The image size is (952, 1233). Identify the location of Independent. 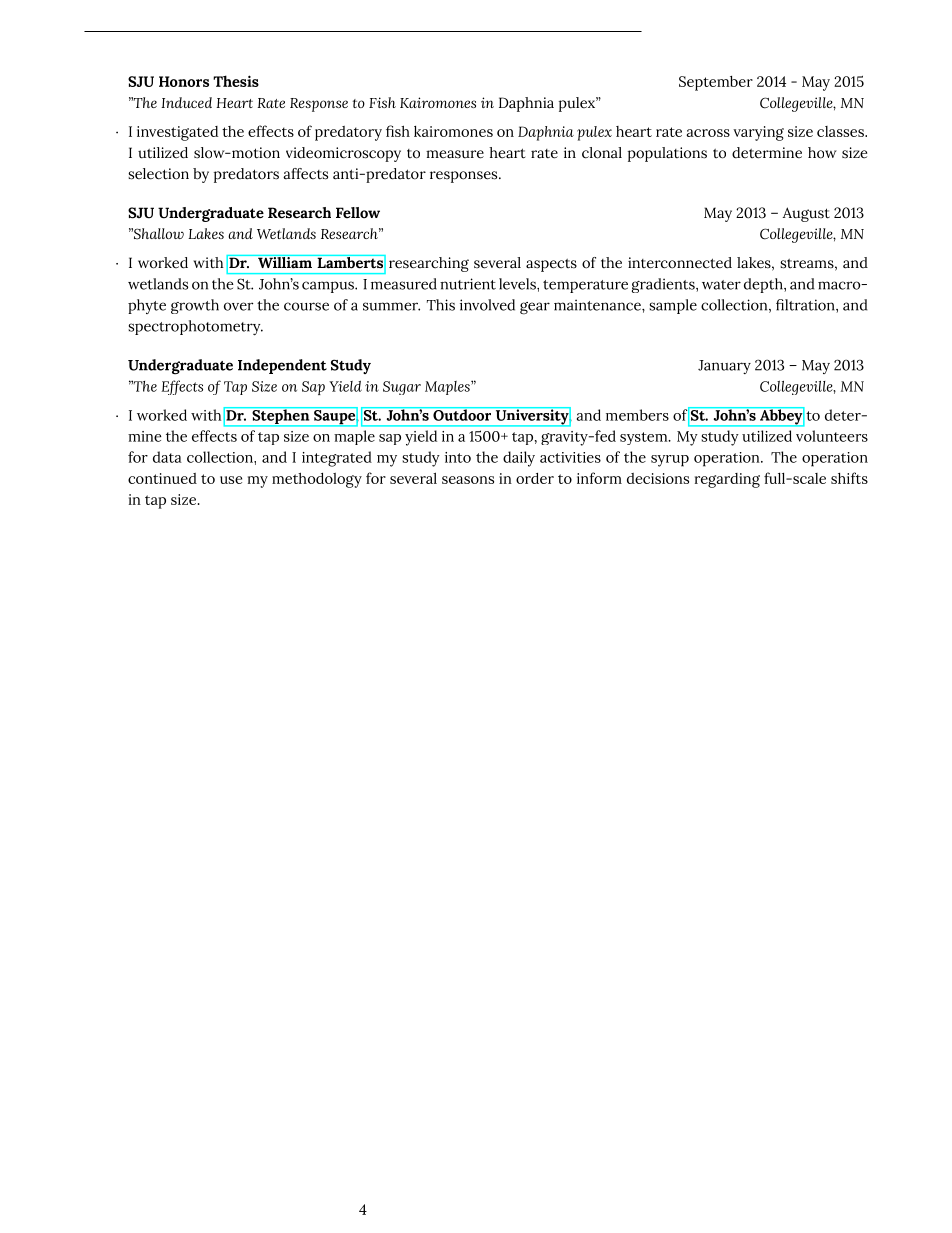
(282, 366).
